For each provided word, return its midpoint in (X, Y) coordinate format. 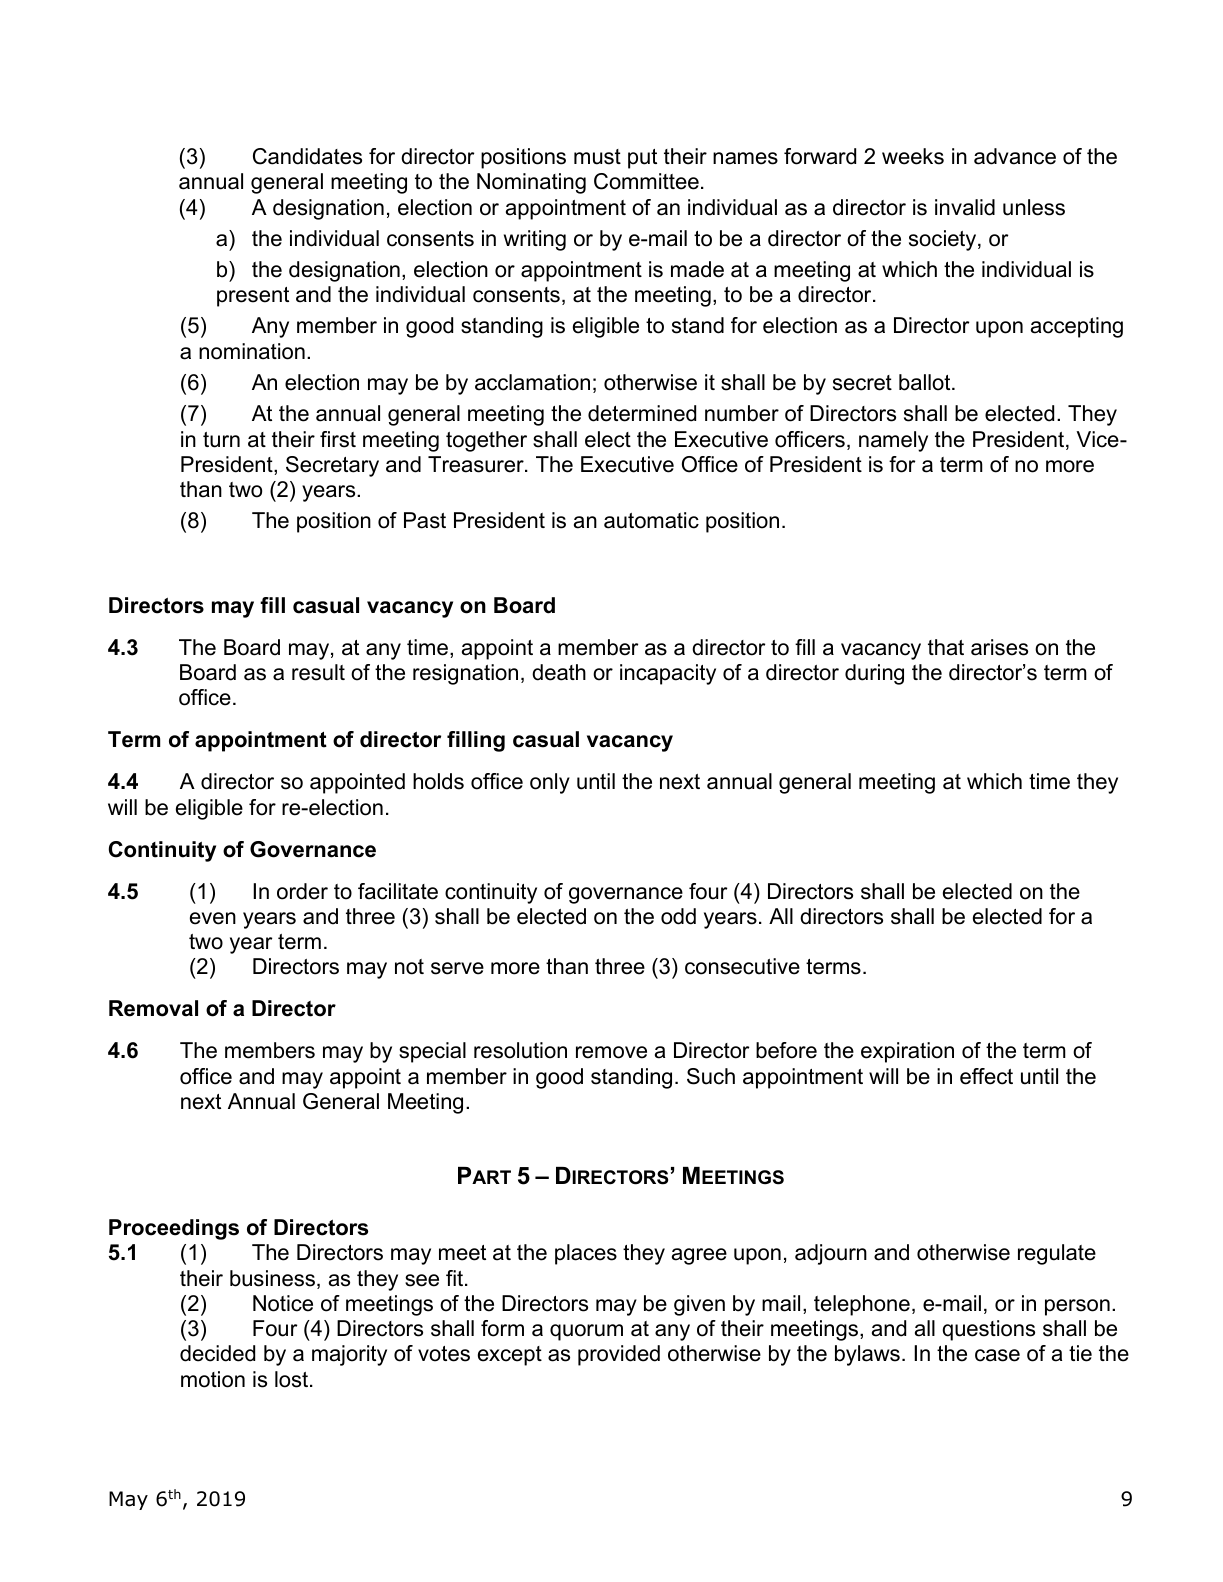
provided (619, 1355)
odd (678, 916)
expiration (907, 1052)
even (213, 918)
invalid (965, 207)
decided (217, 1353)
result (318, 672)
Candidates (307, 156)
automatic (651, 520)
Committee (646, 181)
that (946, 647)
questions (988, 1330)
